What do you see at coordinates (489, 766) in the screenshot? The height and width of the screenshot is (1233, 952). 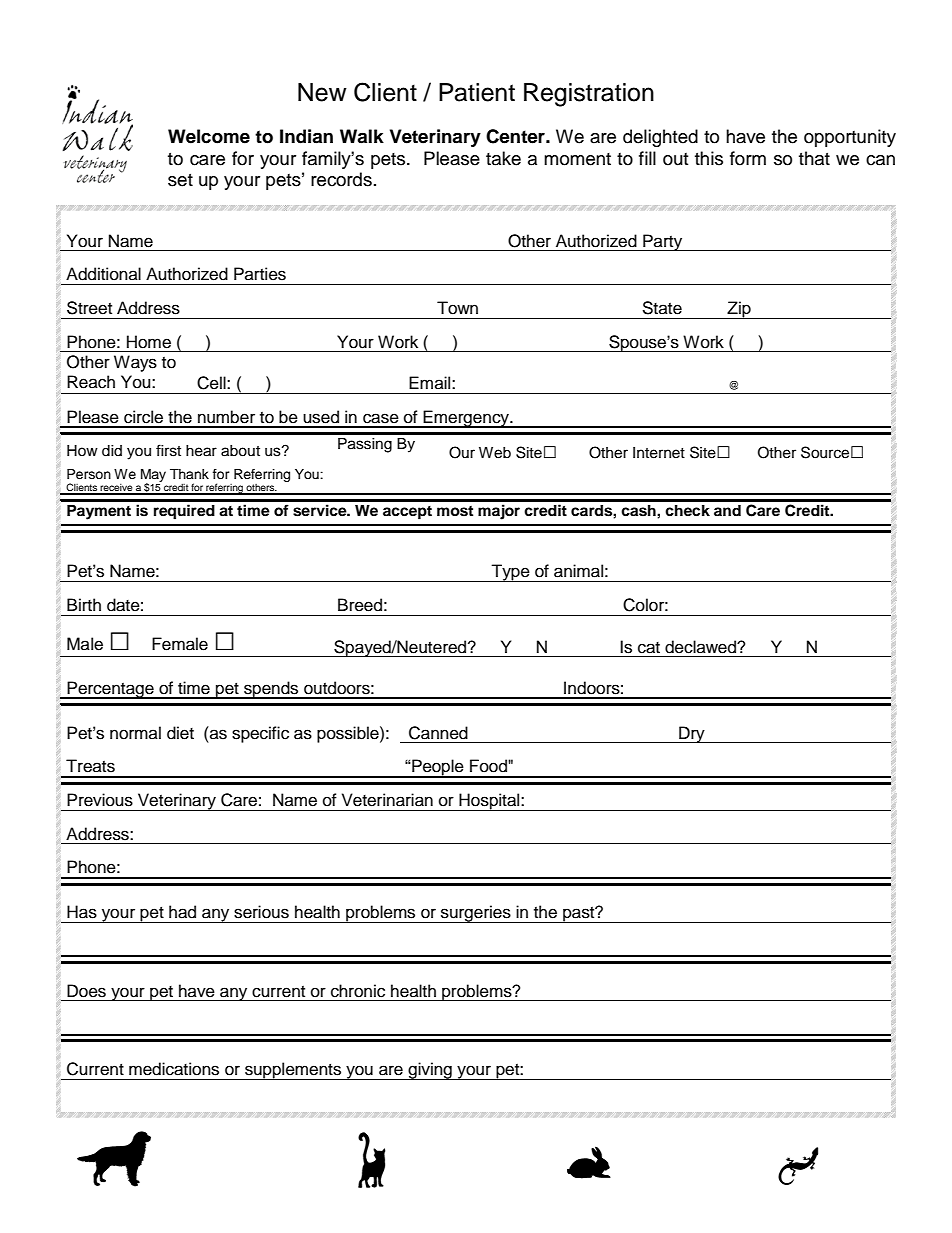 I see `Food` at bounding box center [489, 766].
